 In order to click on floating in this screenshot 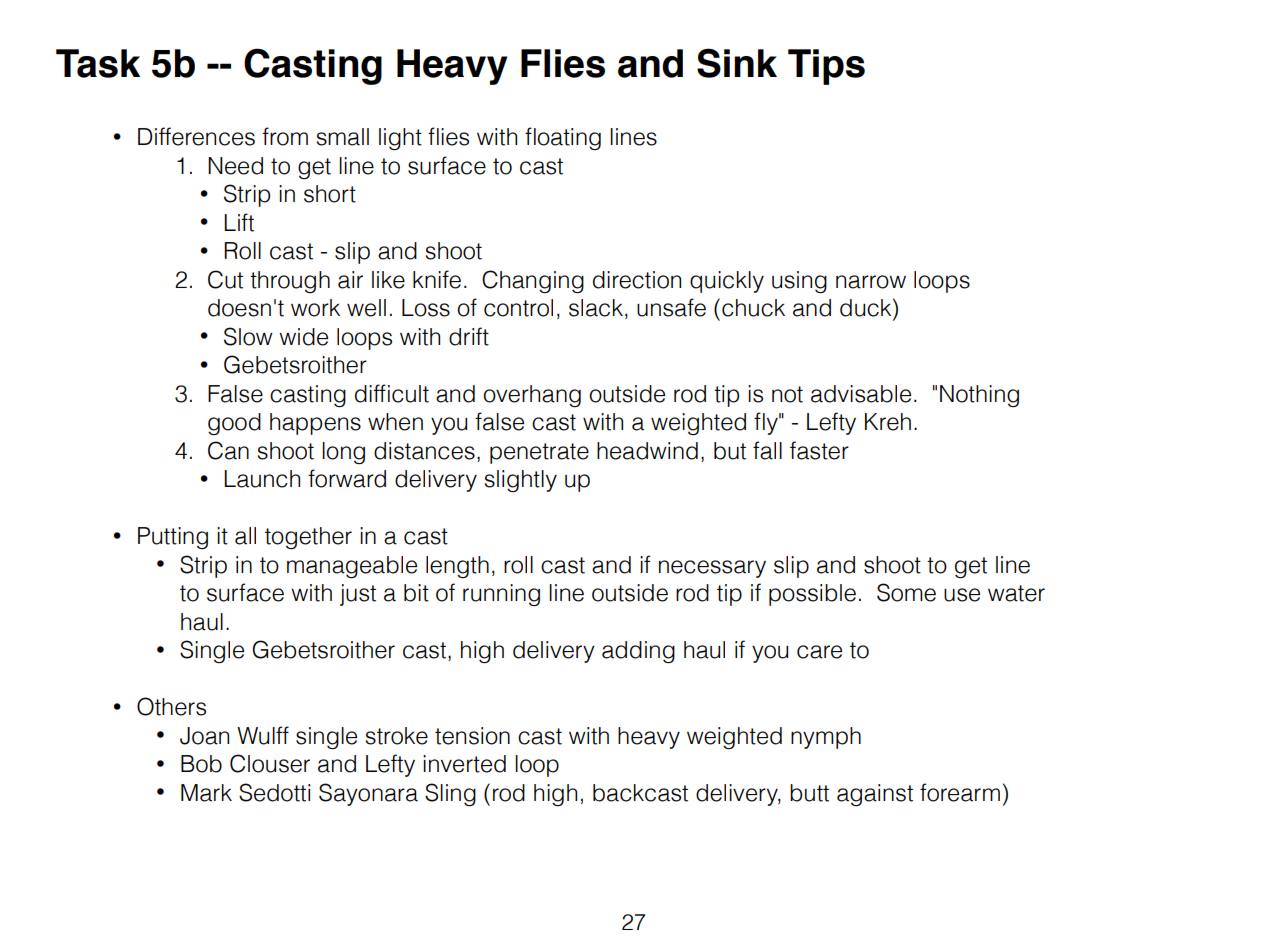, I will do `click(563, 138)`.
